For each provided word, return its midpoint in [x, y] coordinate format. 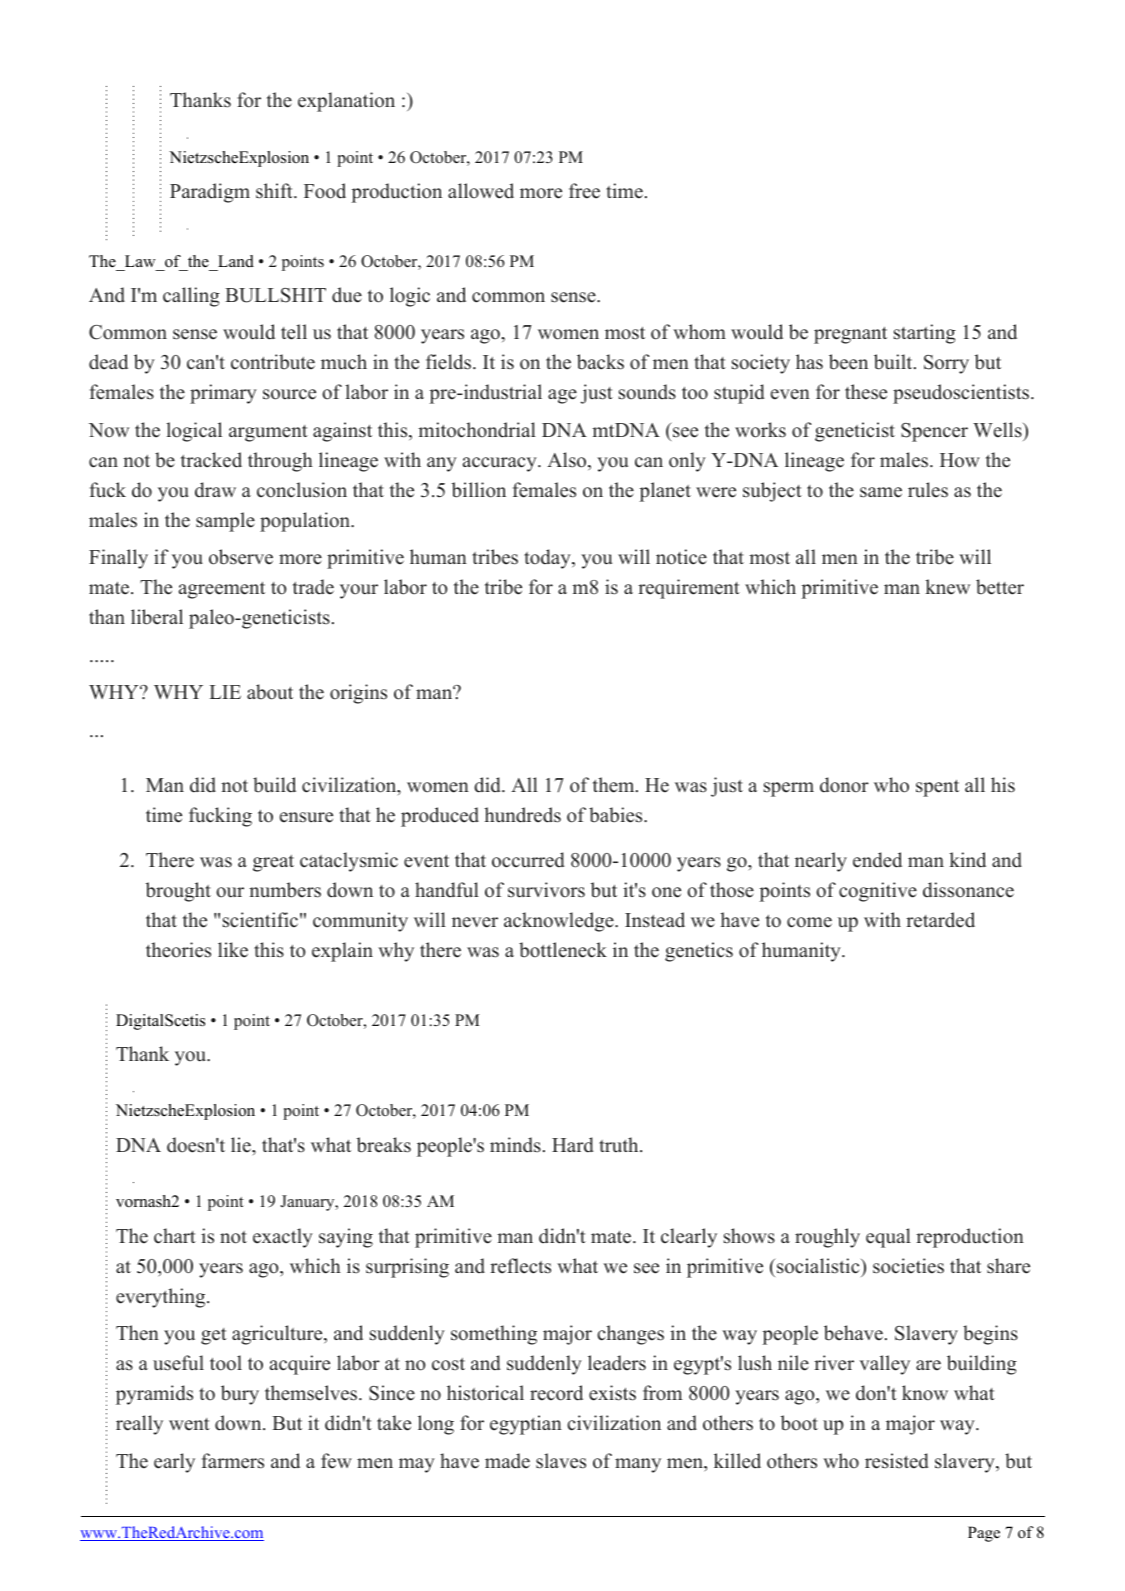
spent [937, 788]
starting [925, 334]
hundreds [522, 815]
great [273, 863]
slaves [561, 1461]
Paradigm [210, 193]
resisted [897, 1461]
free [584, 191]
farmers [233, 1461]
